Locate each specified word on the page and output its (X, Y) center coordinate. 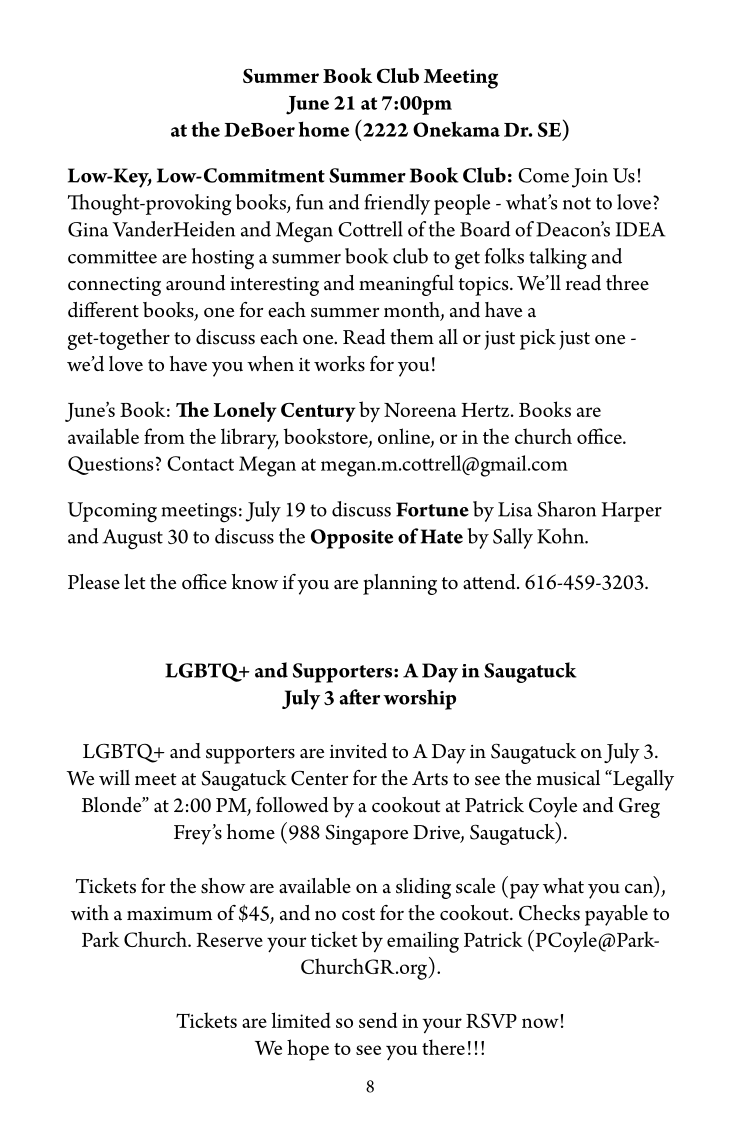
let (135, 582)
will (114, 777)
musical (568, 778)
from (164, 436)
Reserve (229, 940)
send (378, 1020)
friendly (397, 204)
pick (538, 339)
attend (490, 582)
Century (318, 412)
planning (400, 584)
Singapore (366, 835)
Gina (88, 229)
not (577, 203)
